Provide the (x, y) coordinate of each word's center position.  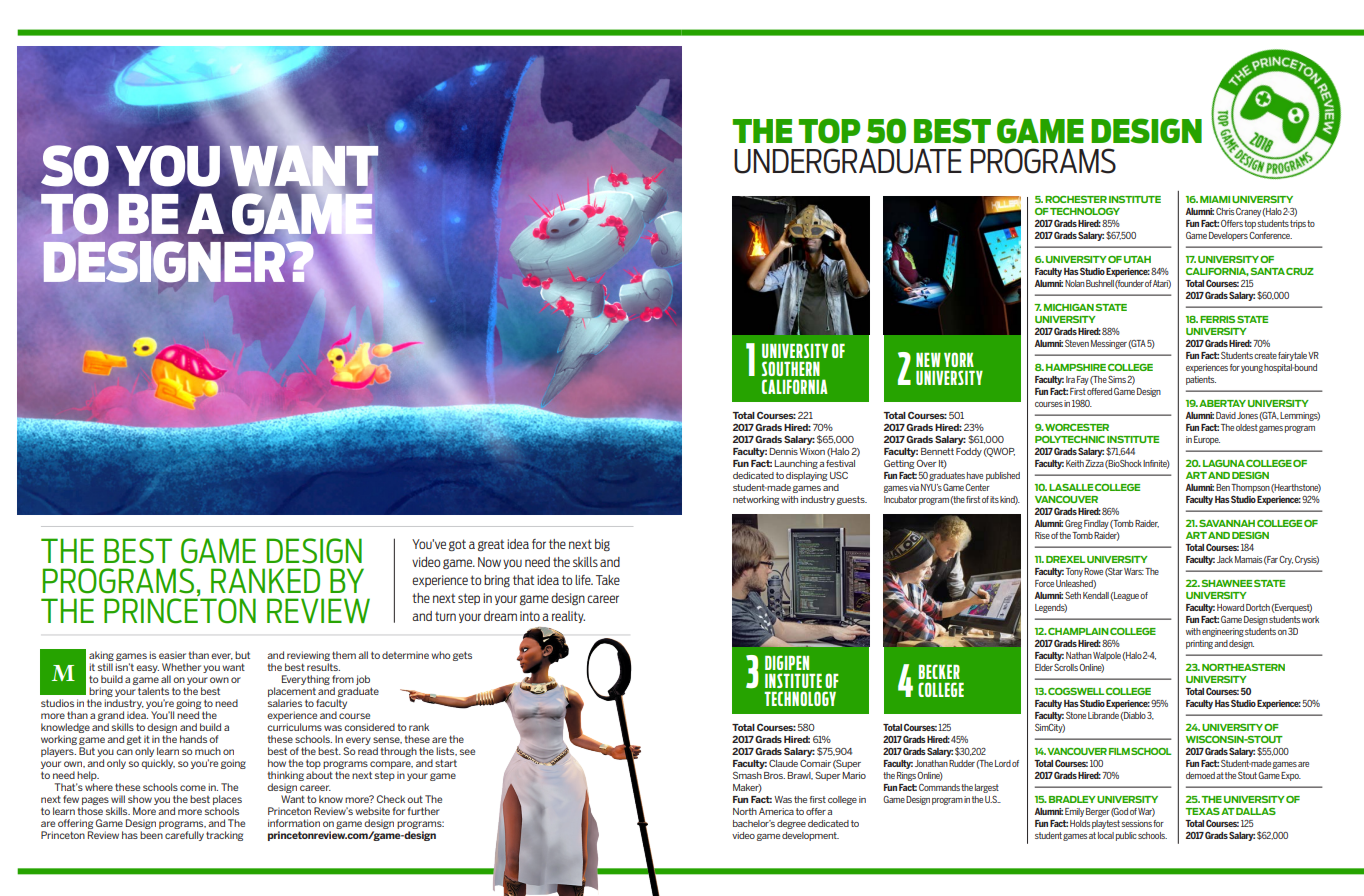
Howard (1230, 607)
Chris (1225, 211)
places (227, 800)
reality (568, 617)
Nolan (1075, 283)
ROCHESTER (1076, 199)
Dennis (783, 451)
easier (172, 655)
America (776, 811)
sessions (1136, 823)
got (457, 545)
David (1226, 415)
